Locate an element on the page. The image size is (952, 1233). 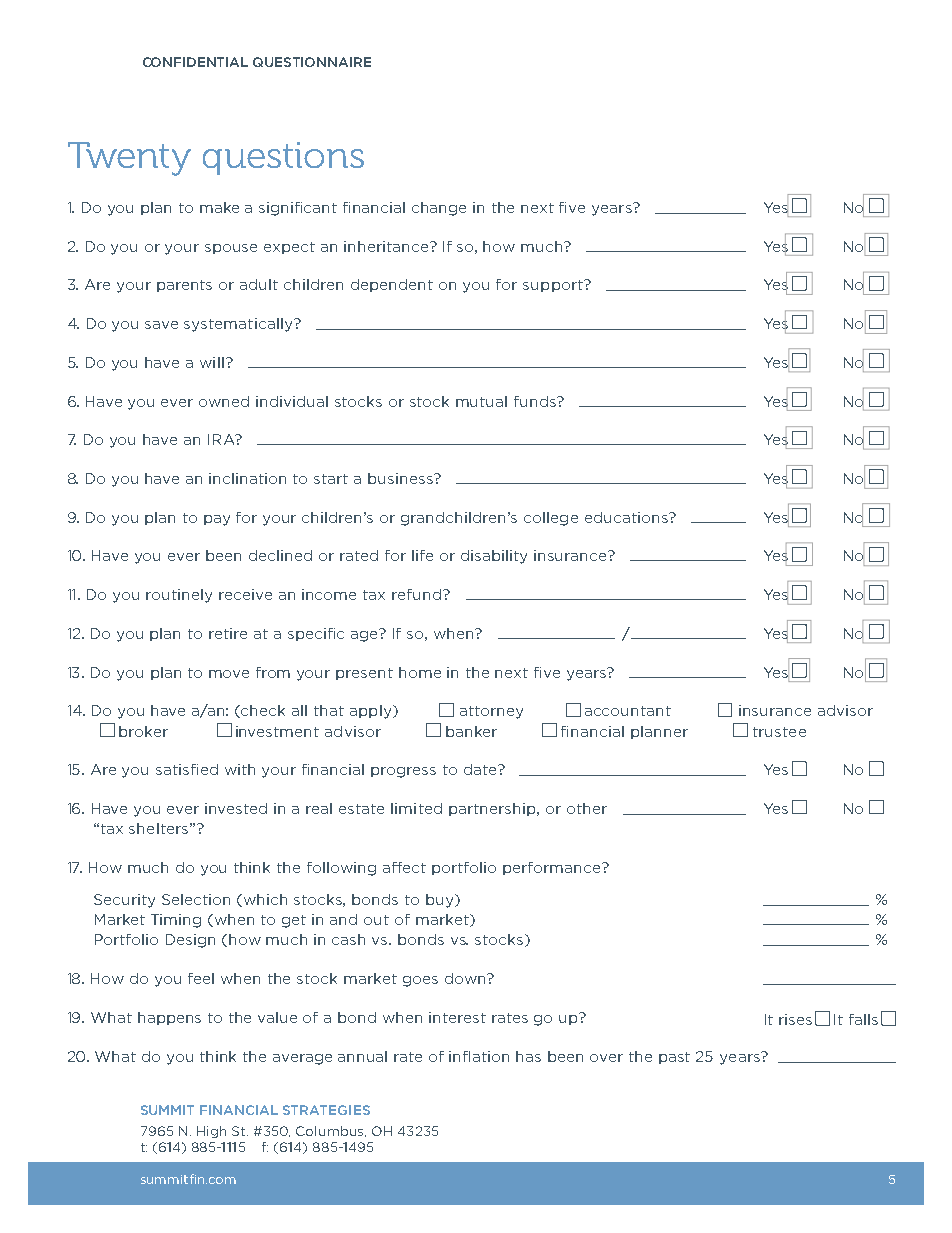
date is located at coordinates (481, 769).
